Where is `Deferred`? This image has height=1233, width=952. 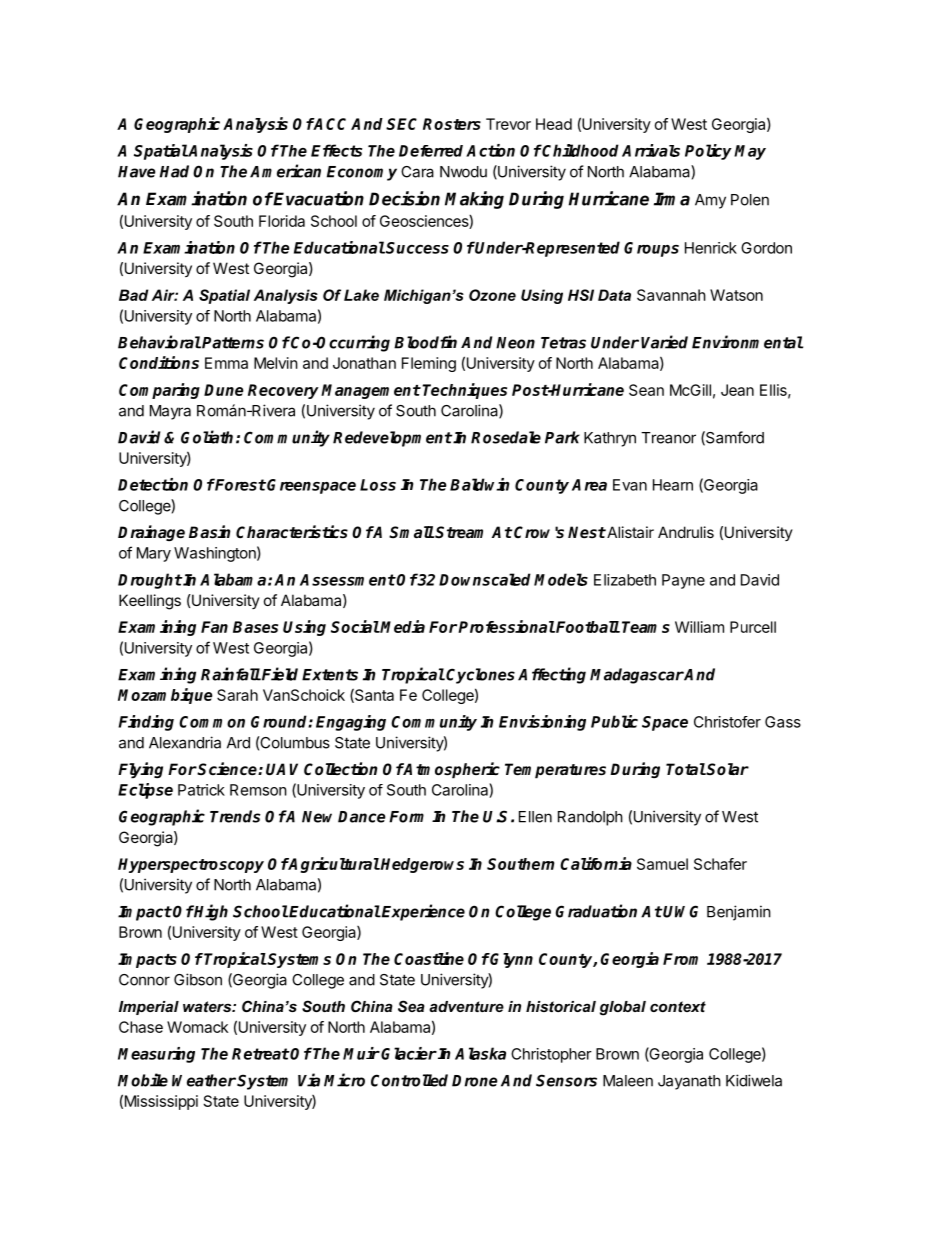 Deferred is located at coordinates (431, 151).
